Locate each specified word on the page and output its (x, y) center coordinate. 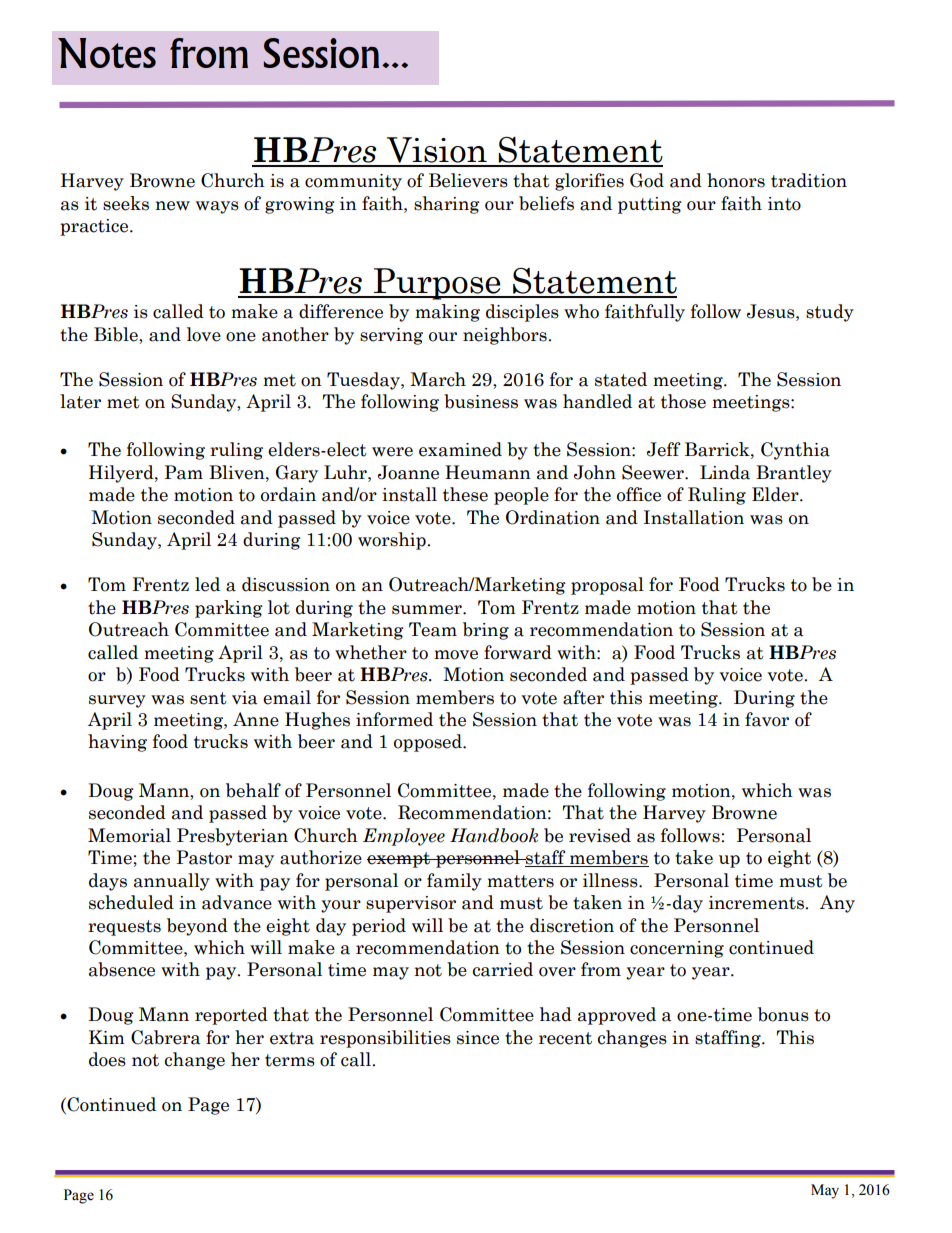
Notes (107, 53)
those (683, 401)
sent (208, 698)
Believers (468, 180)
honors (736, 180)
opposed (429, 743)
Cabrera (165, 1037)
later (80, 401)
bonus (783, 1014)
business (481, 401)
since (478, 1038)
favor (767, 719)
